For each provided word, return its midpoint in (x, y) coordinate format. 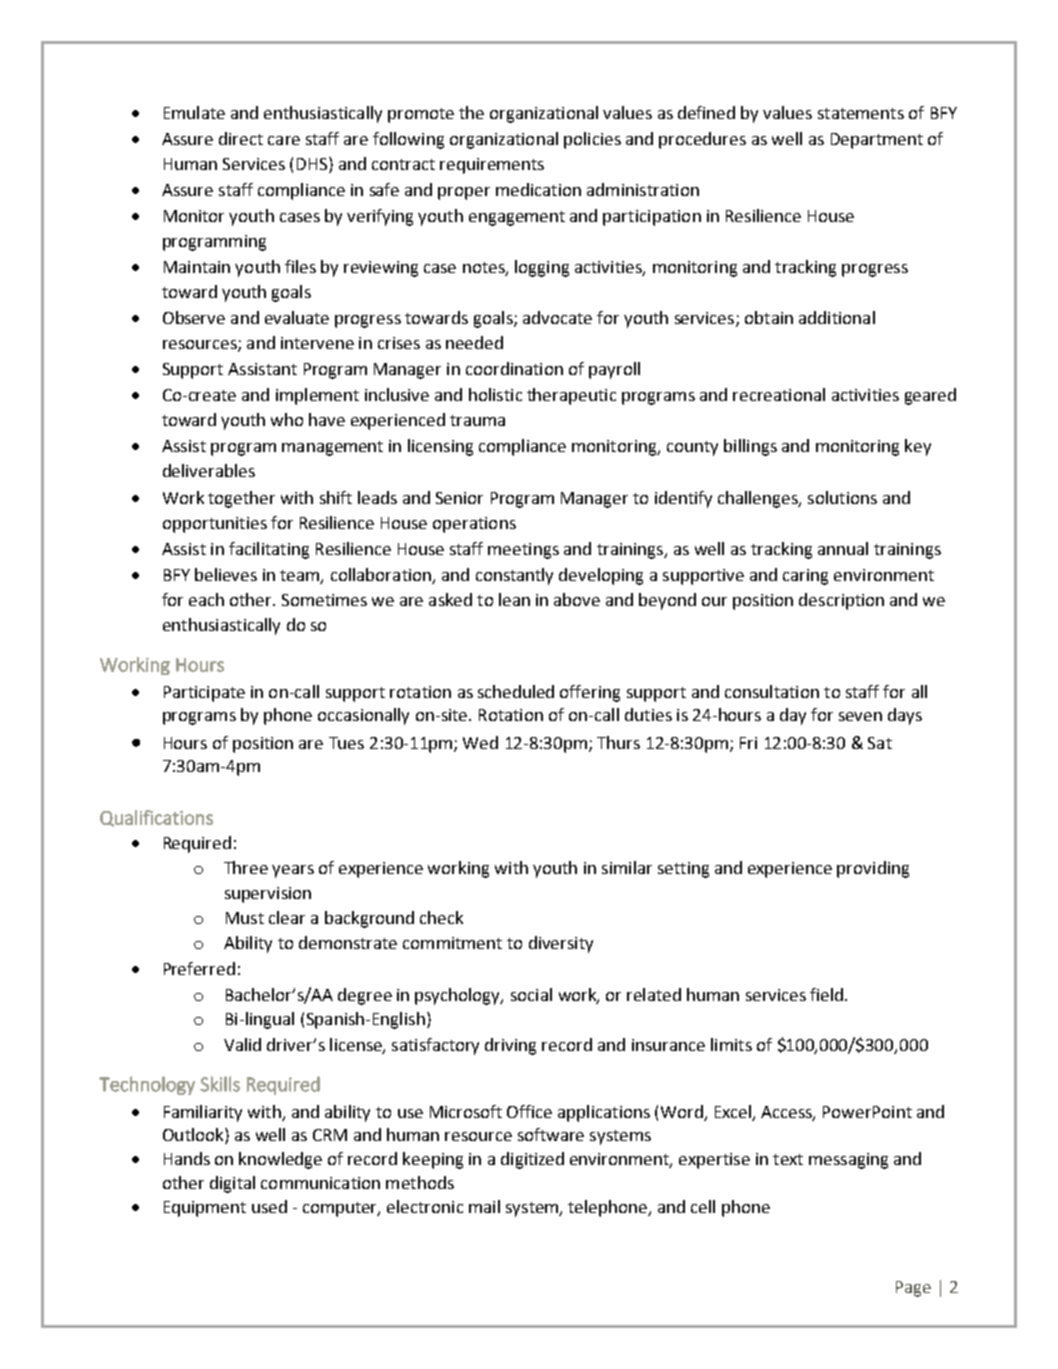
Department (877, 141)
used (269, 1206)
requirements (492, 166)
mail (484, 1206)
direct (241, 138)
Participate (204, 694)
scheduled (516, 691)
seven (860, 716)
